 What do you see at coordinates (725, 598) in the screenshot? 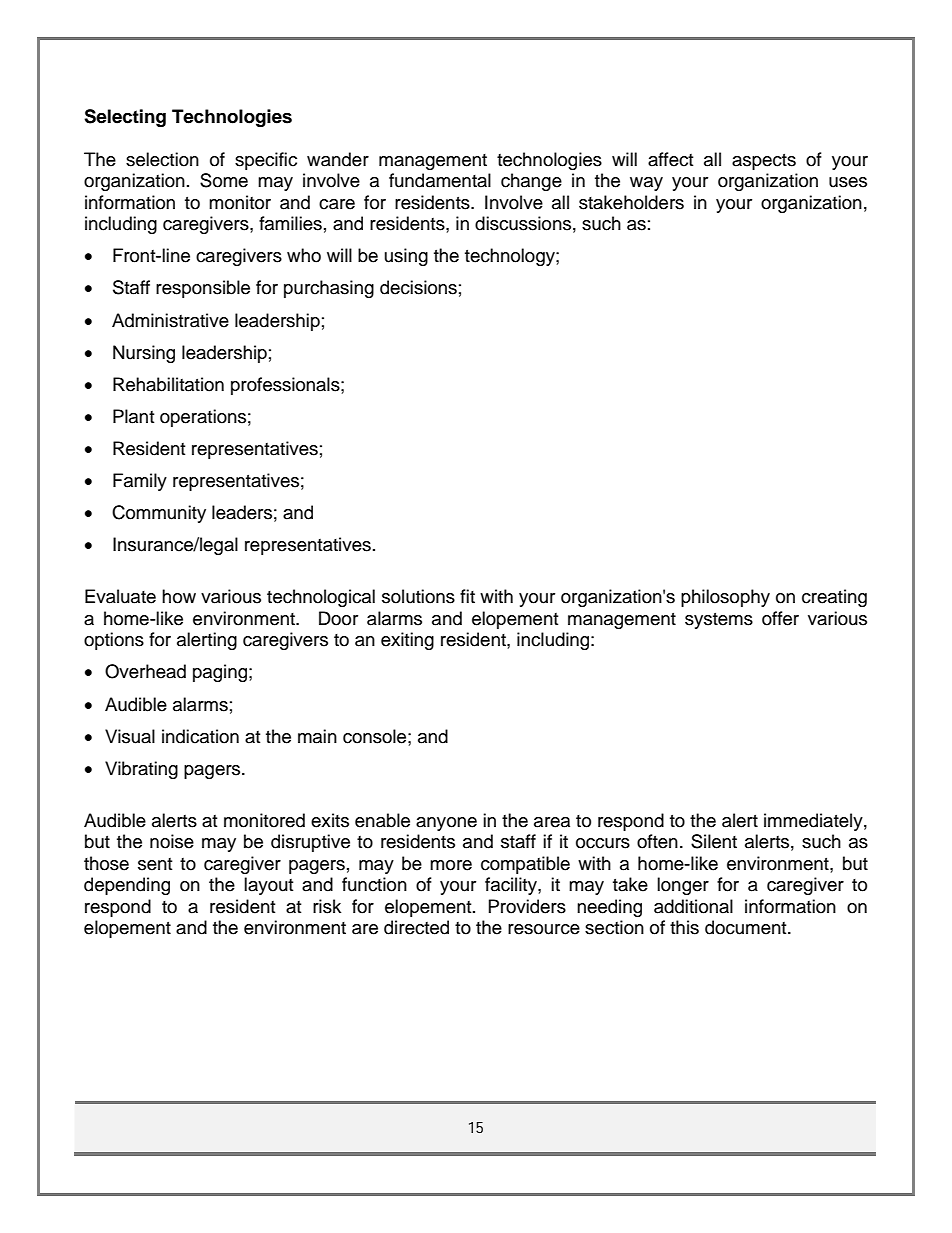
I see `philosophy` at bounding box center [725, 598].
